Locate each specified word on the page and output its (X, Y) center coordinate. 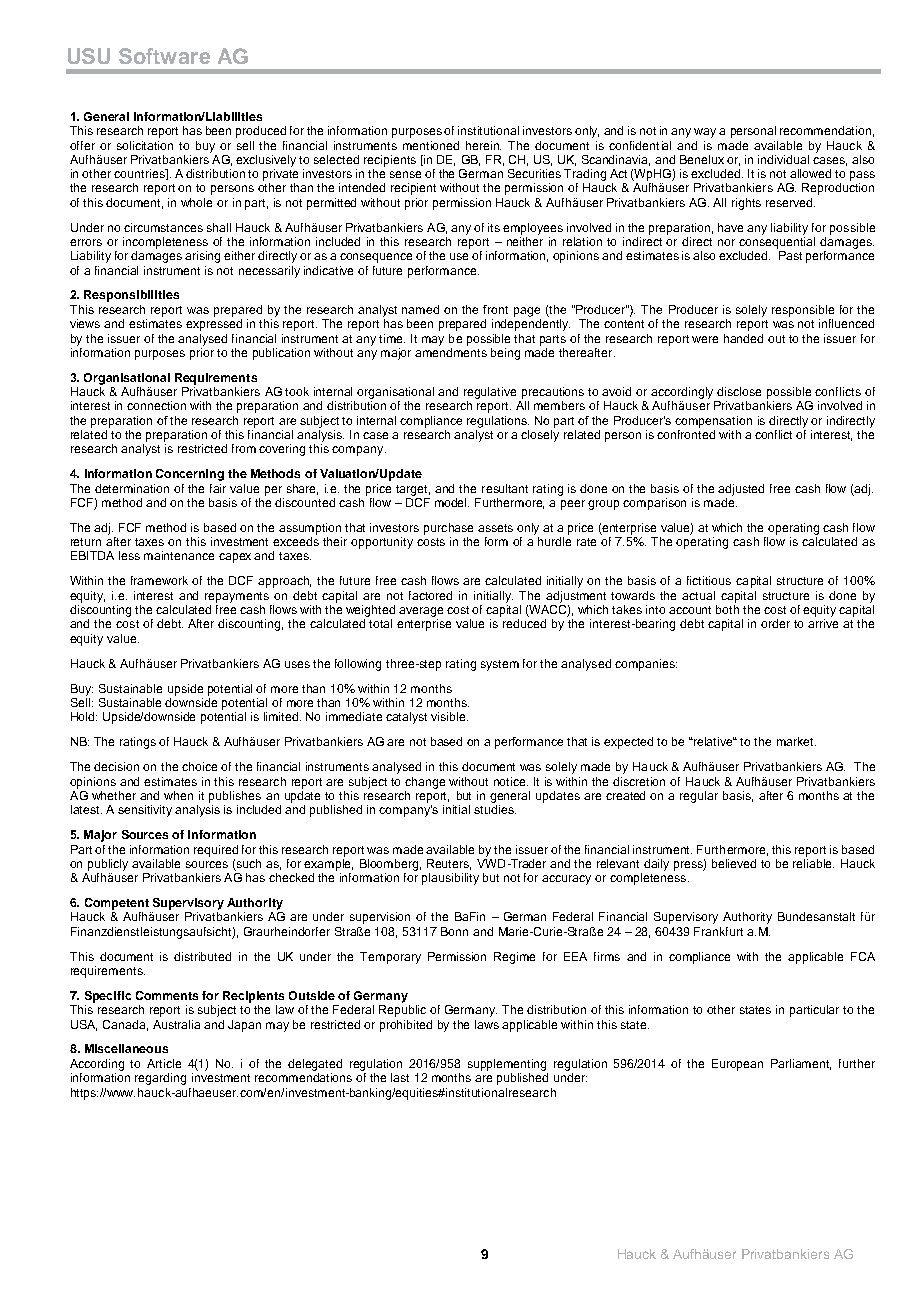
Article (164, 1063)
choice (199, 766)
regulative (490, 393)
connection (156, 405)
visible (449, 716)
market (796, 741)
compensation (713, 422)
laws (487, 1024)
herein (483, 145)
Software (164, 56)
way (705, 133)
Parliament (801, 1064)
